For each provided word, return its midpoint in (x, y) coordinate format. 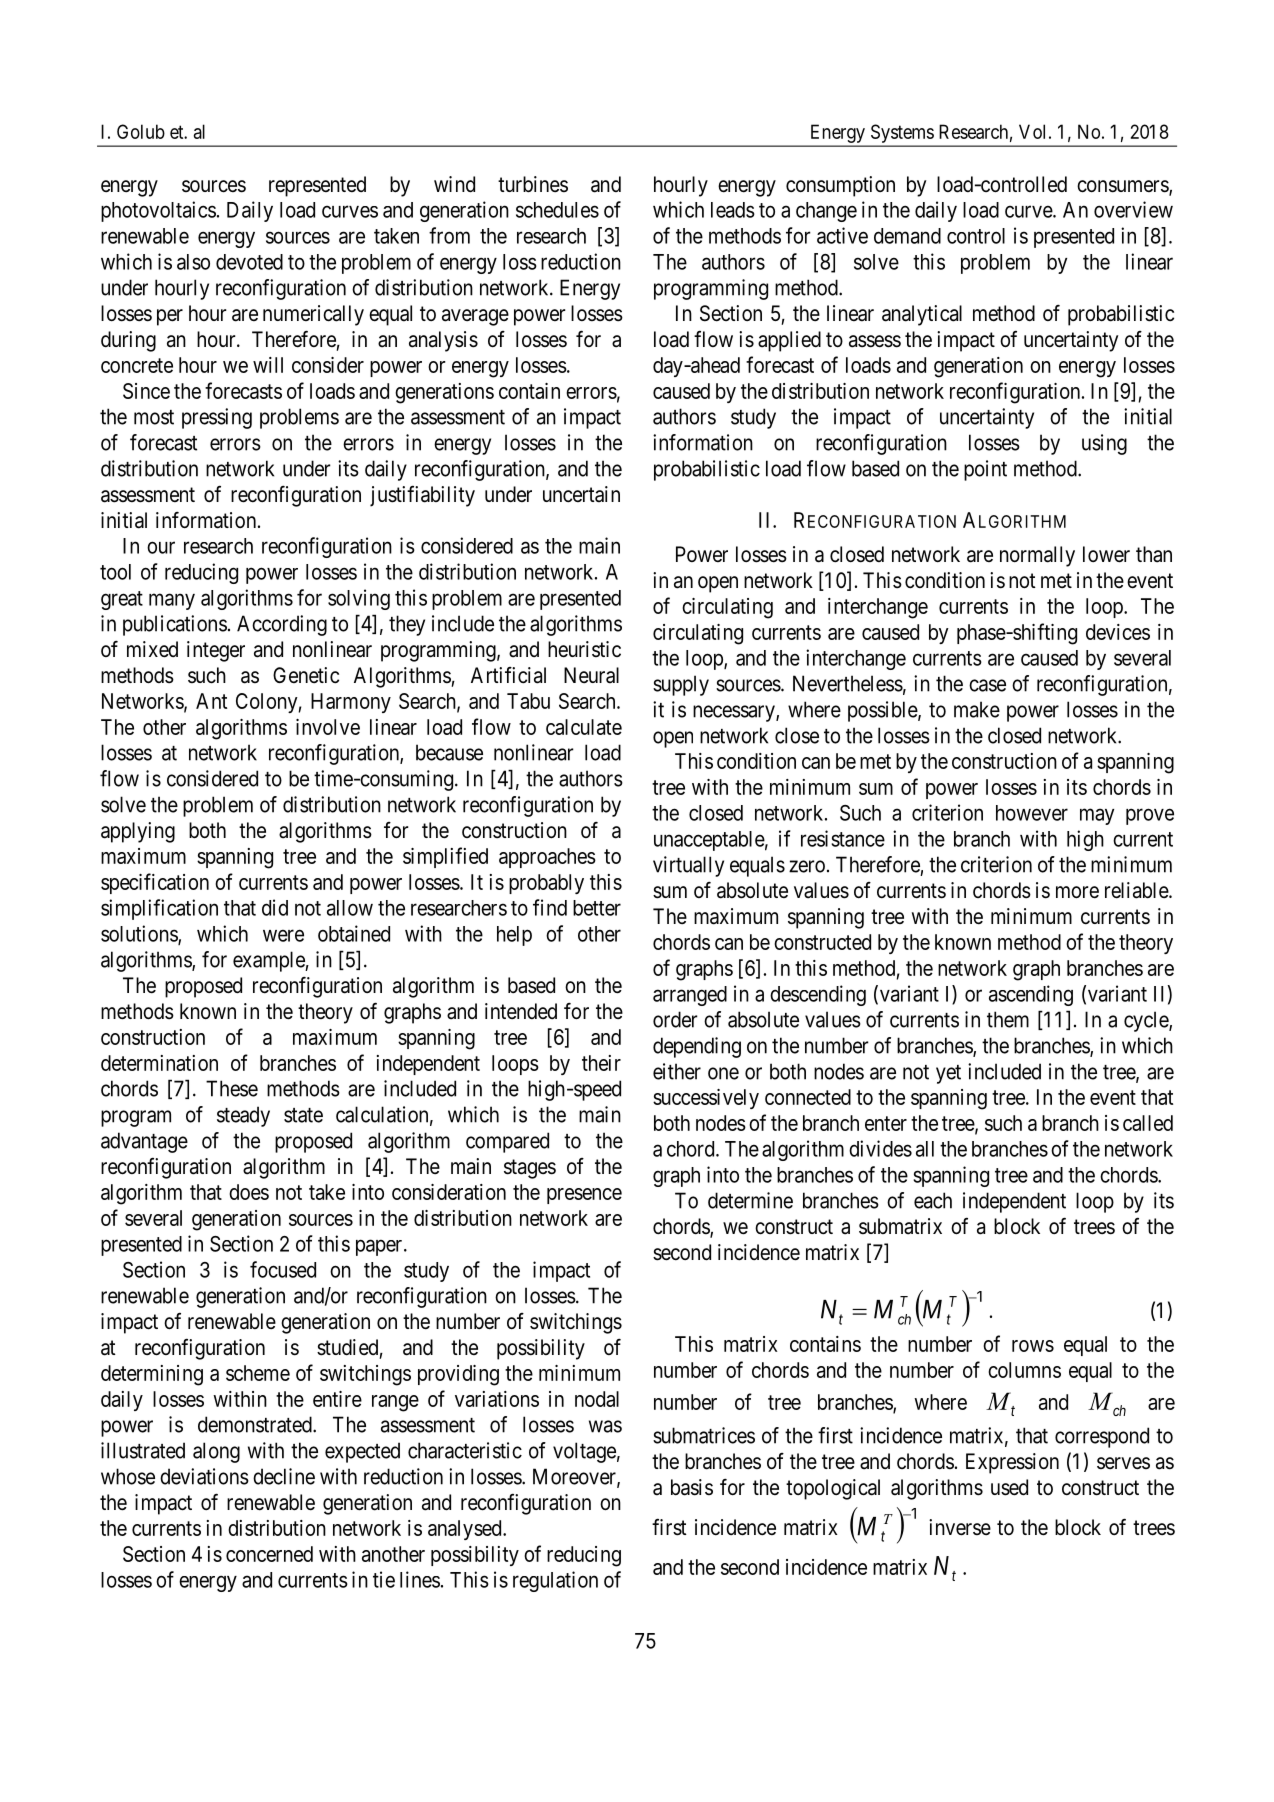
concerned (269, 1554)
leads (733, 210)
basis (692, 1487)
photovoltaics (158, 211)
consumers (1123, 187)
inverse (960, 1527)
